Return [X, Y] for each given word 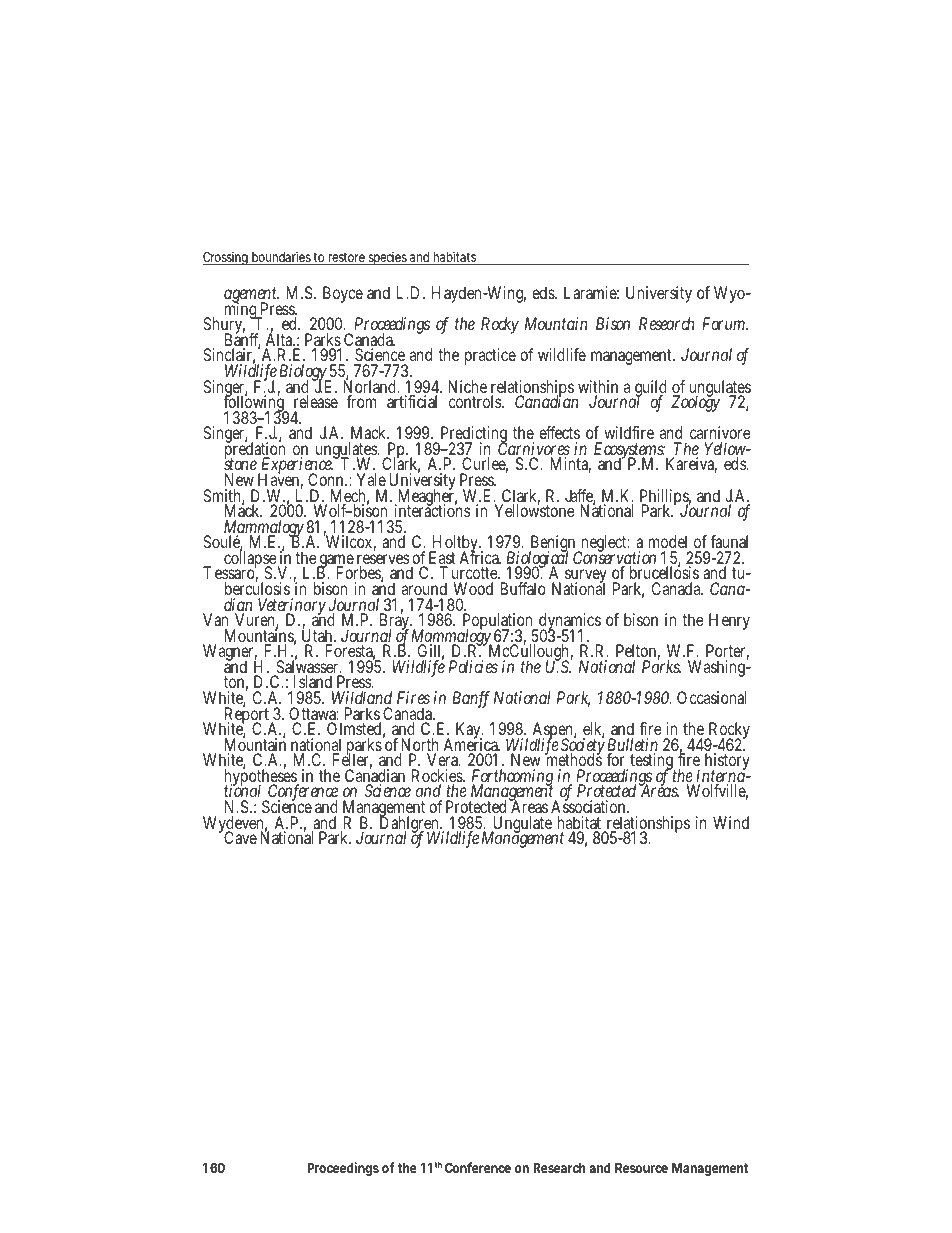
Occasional [712, 697]
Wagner [230, 654]
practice [490, 356]
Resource [641, 1167]
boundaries [282, 258]
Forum [725, 323]
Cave [239, 837]
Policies [473, 666]
